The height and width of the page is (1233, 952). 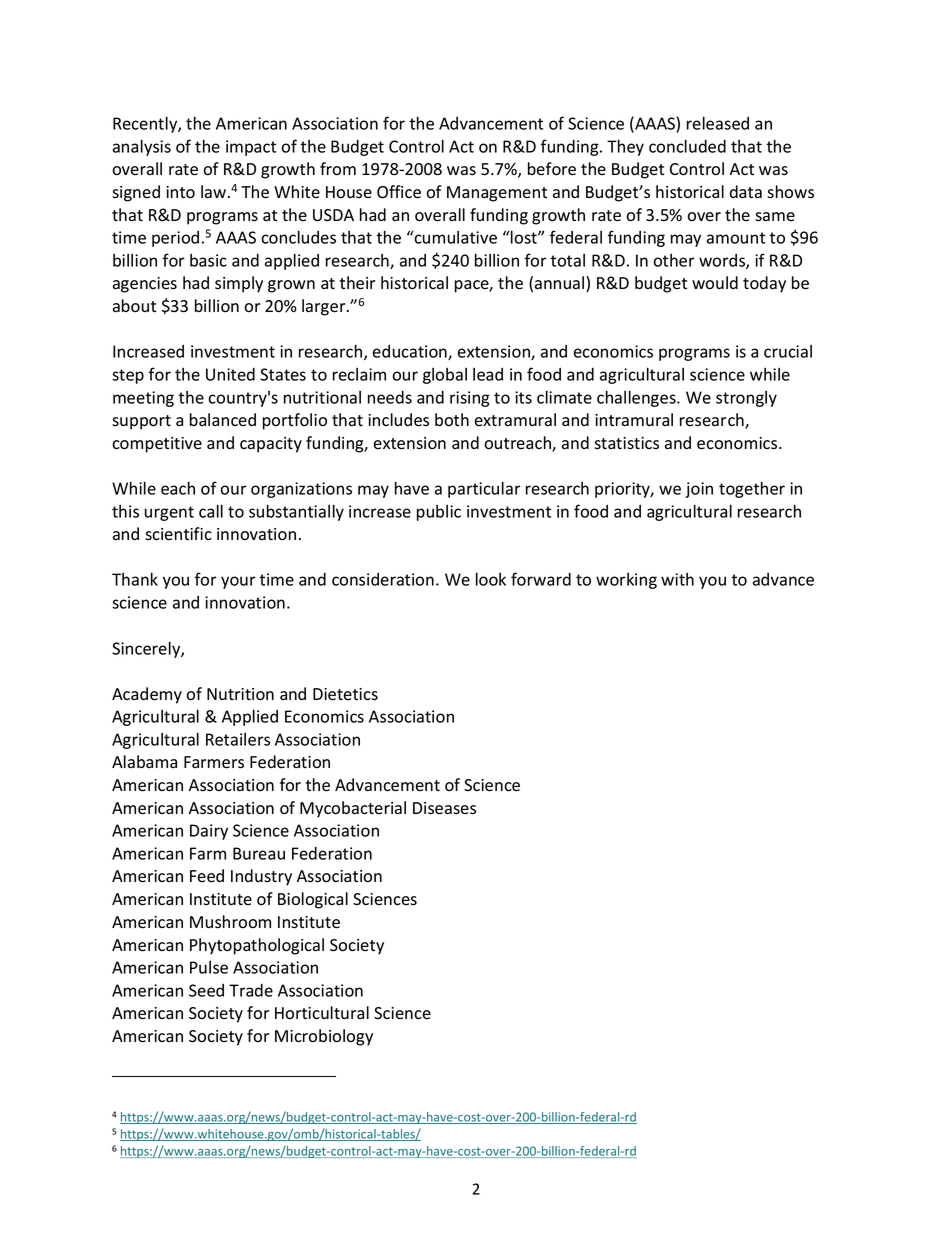 What do you see at coordinates (746, 399) in the page?
I see `strongly` at bounding box center [746, 399].
